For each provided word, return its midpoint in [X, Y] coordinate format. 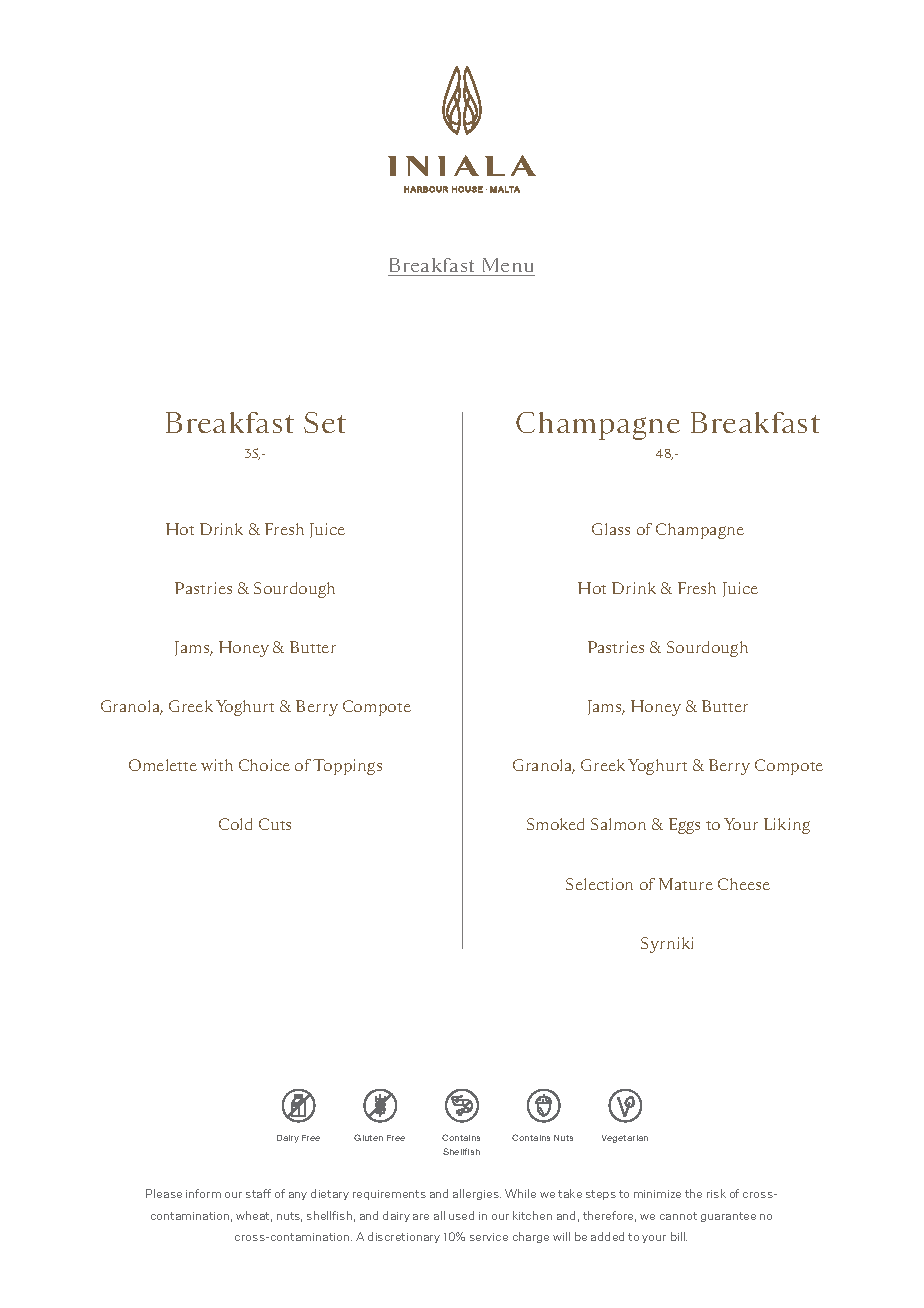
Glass [611, 529]
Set [325, 422]
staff [258, 1193]
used [461, 1215]
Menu [508, 265]
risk [716, 1193]
